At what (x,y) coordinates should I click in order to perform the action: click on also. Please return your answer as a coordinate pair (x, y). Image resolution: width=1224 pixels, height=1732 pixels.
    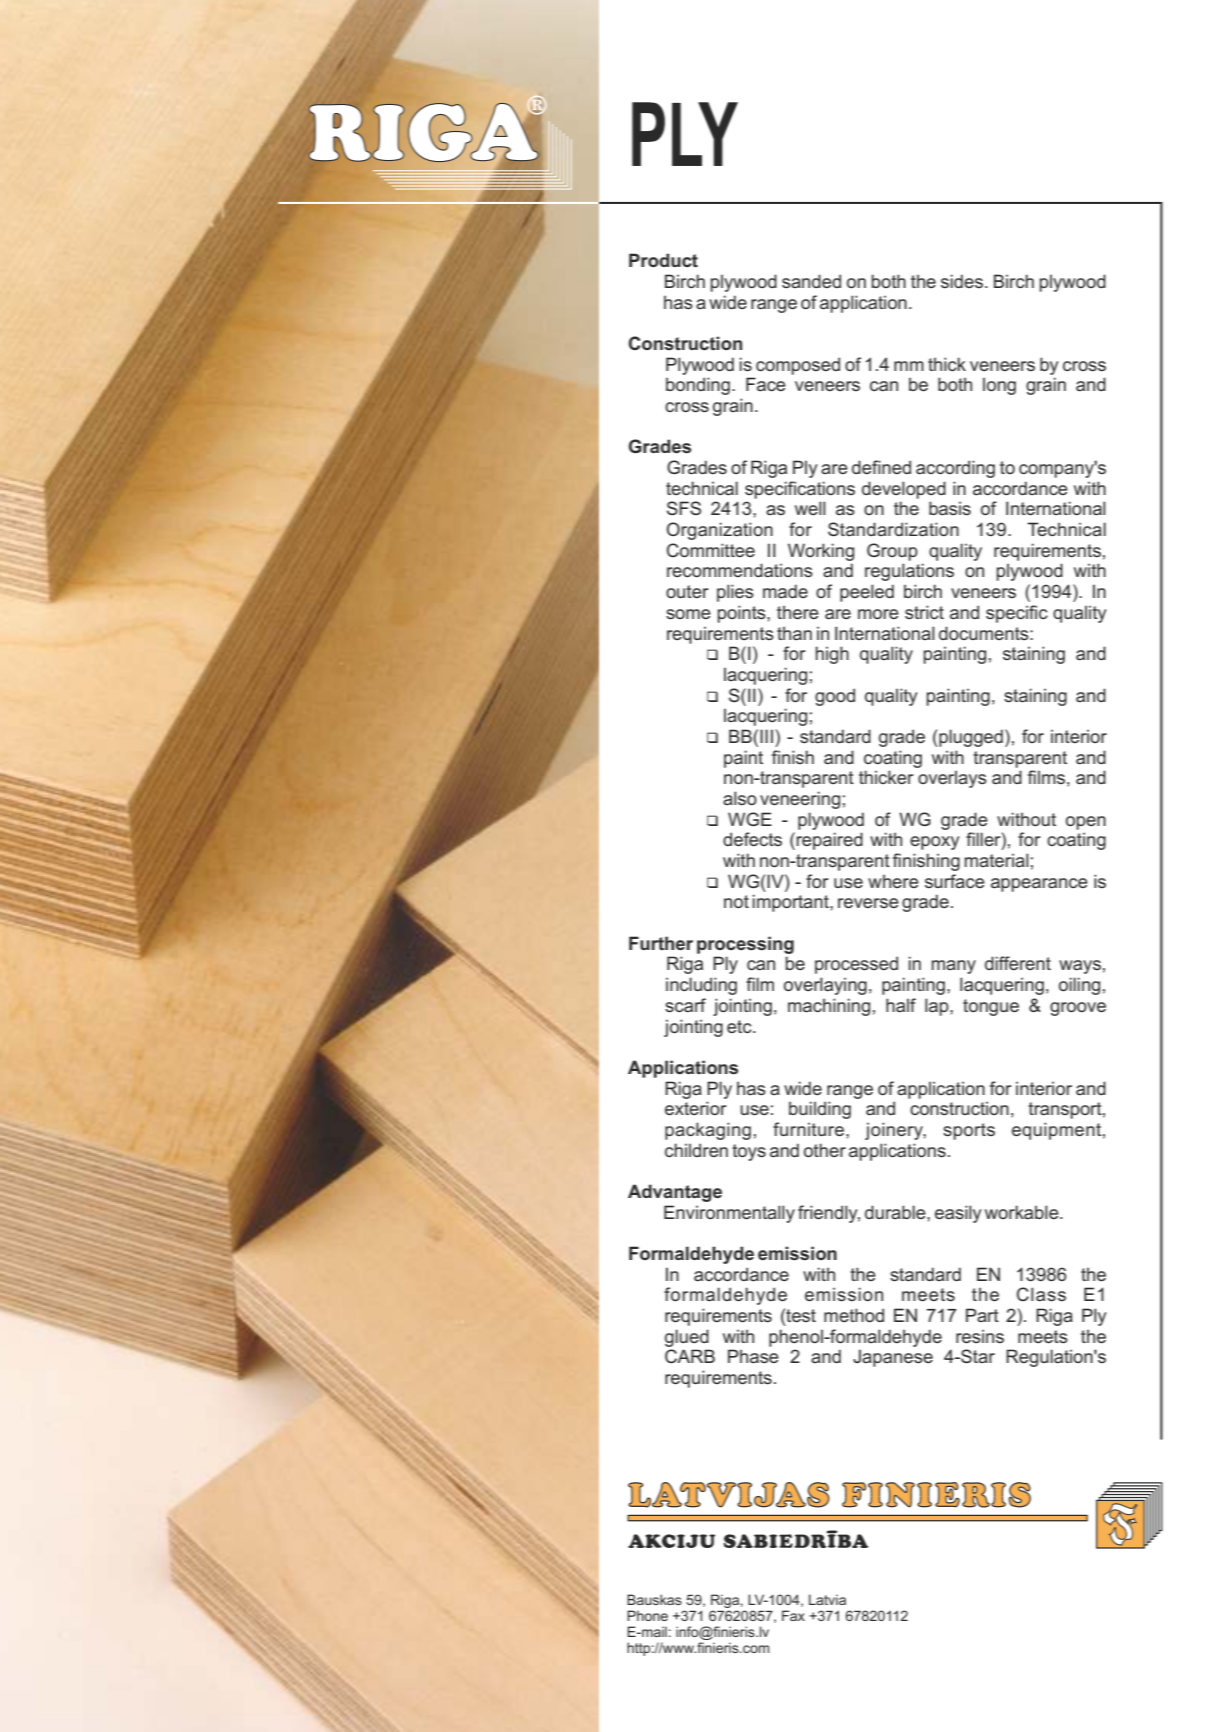
    Looking at the image, I should click on (740, 798).
